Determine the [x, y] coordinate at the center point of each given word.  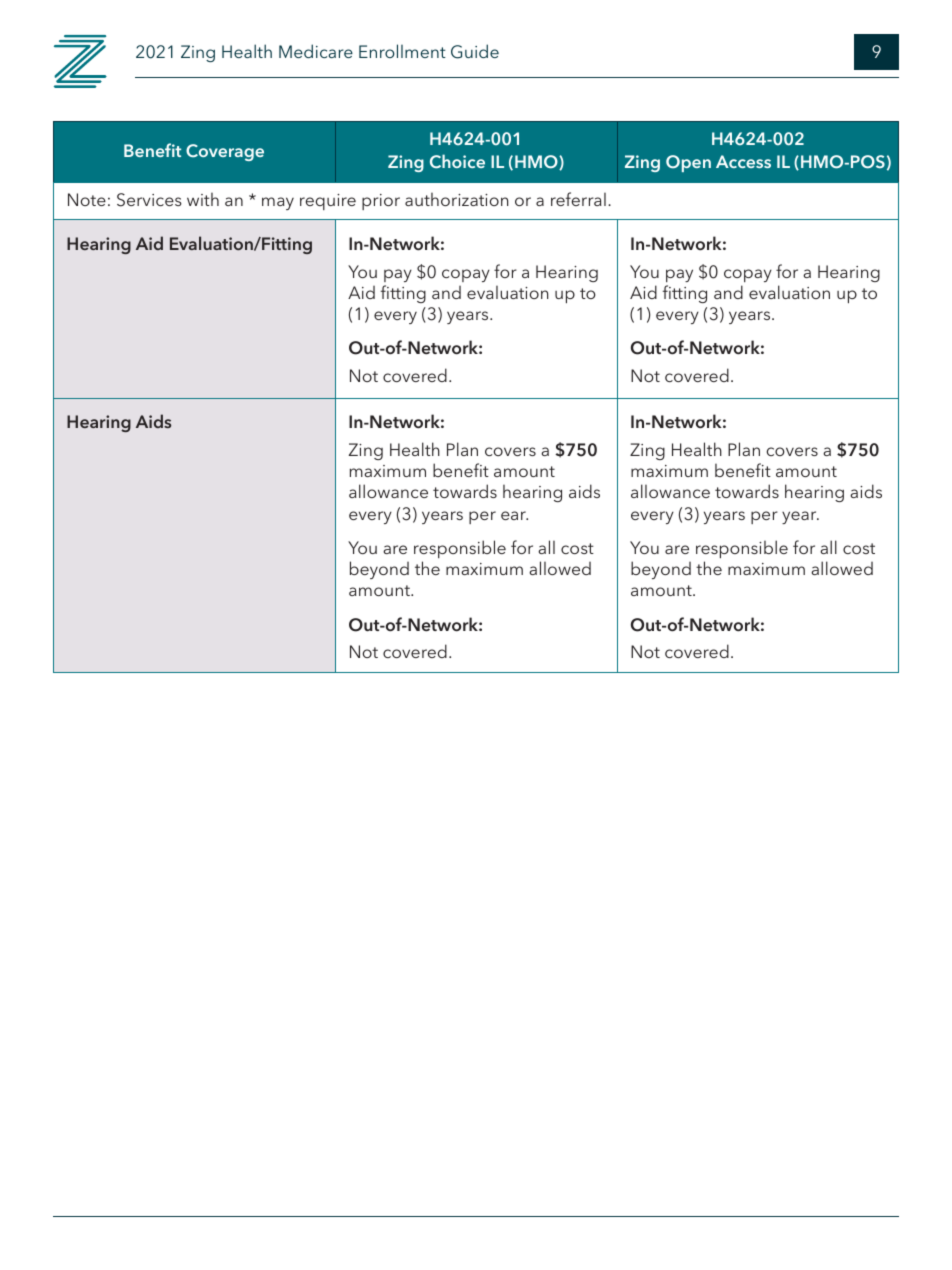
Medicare [316, 51]
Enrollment [402, 51]
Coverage [225, 152]
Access [743, 161]
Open [688, 163]
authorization [457, 199]
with [203, 199]
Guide [475, 51]
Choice [457, 161]
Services [149, 200]
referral [578, 199]
